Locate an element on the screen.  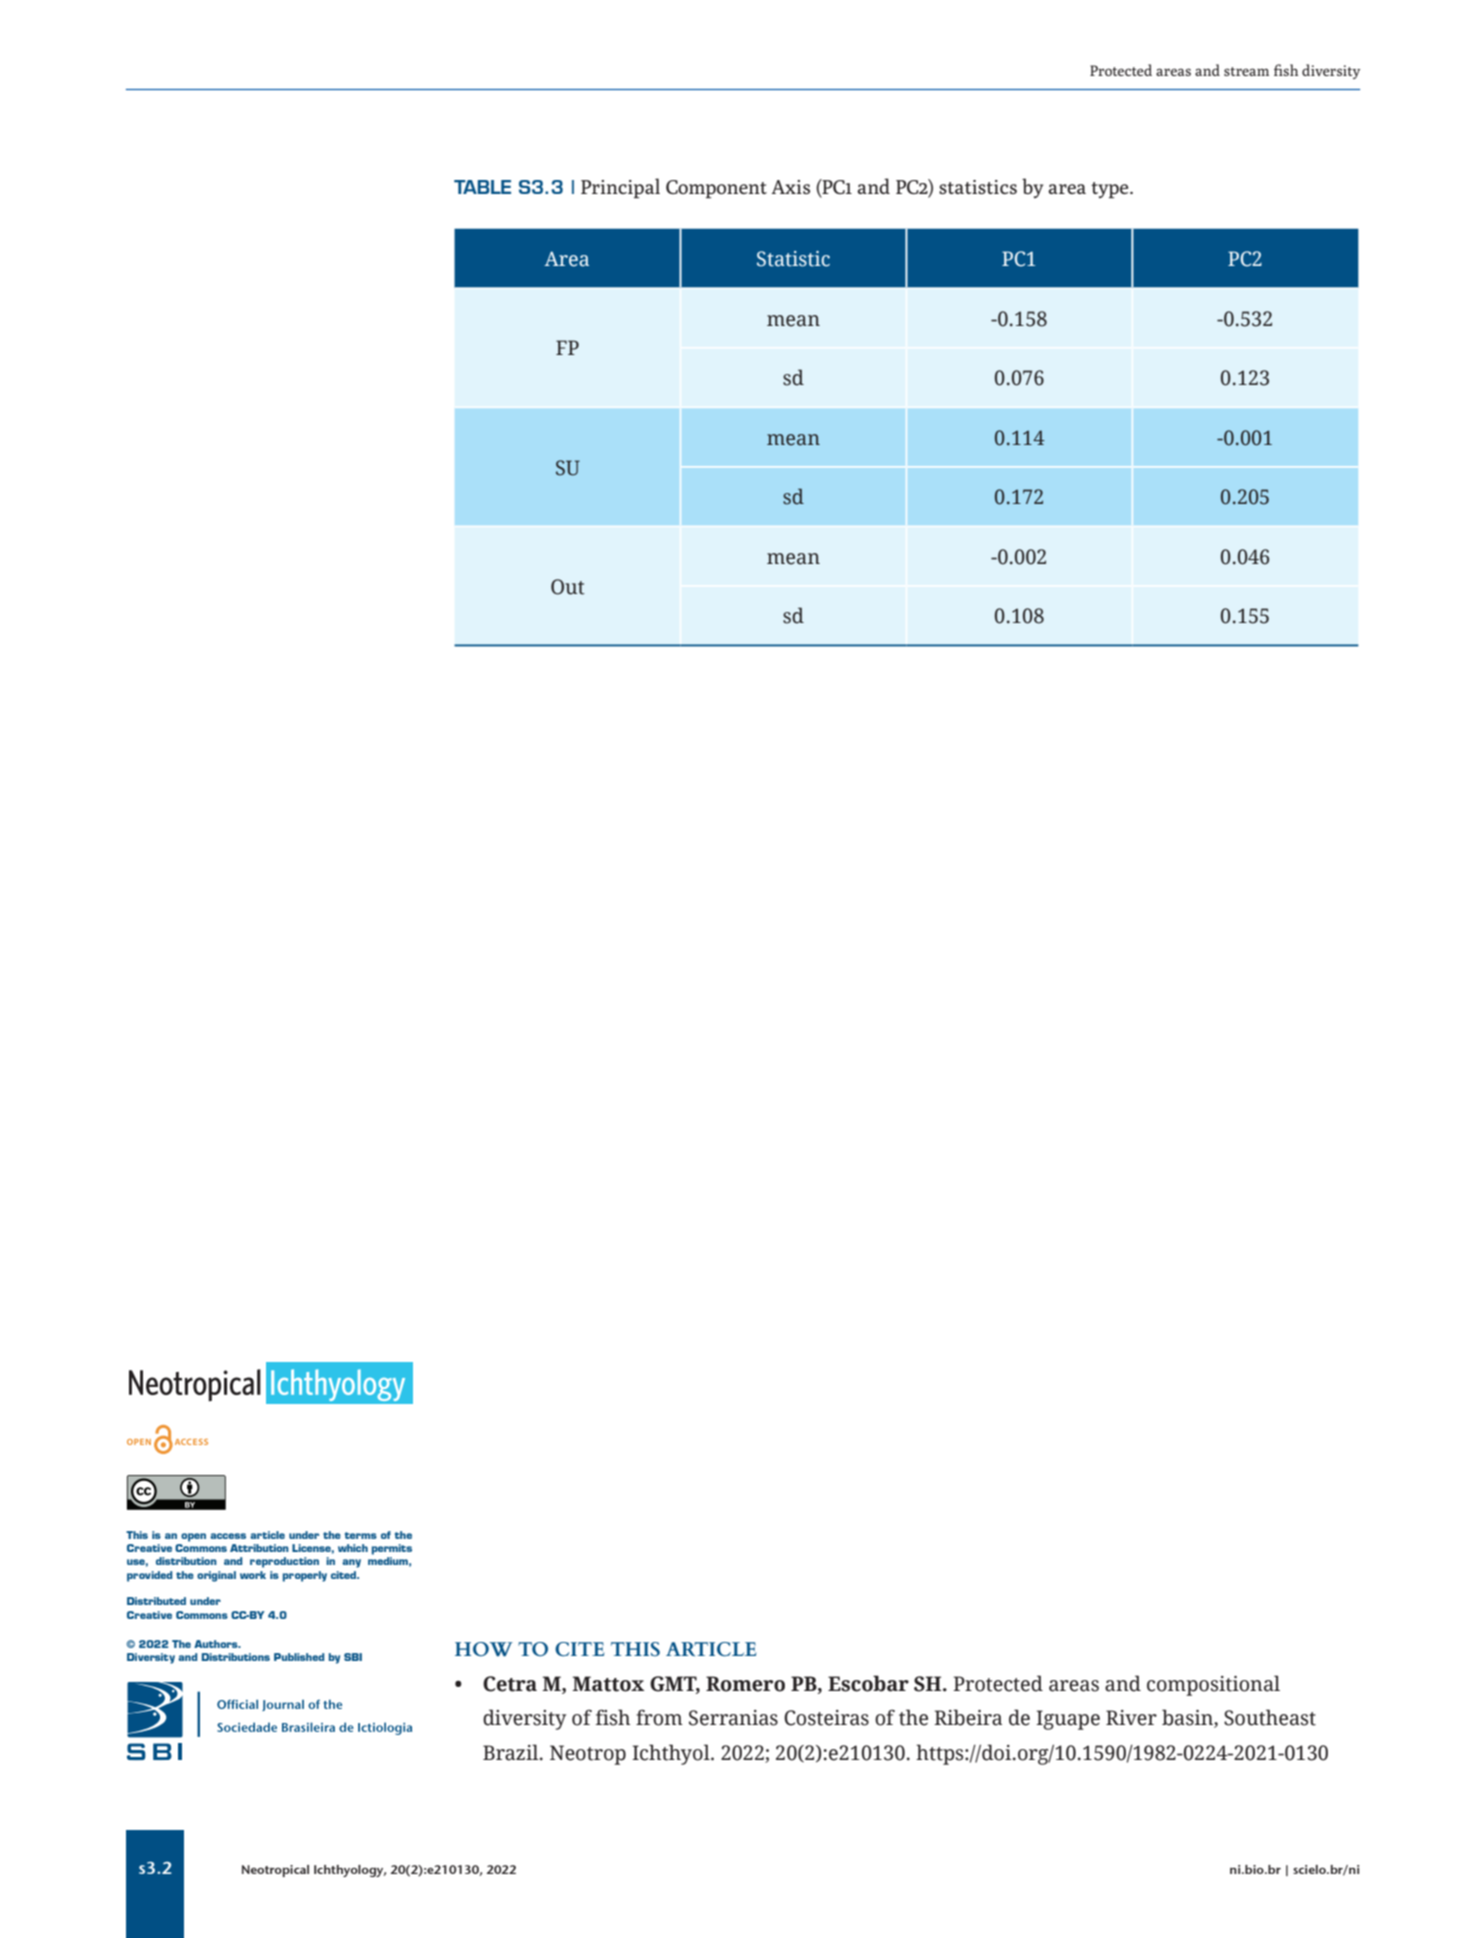
type is located at coordinates (1111, 190).
